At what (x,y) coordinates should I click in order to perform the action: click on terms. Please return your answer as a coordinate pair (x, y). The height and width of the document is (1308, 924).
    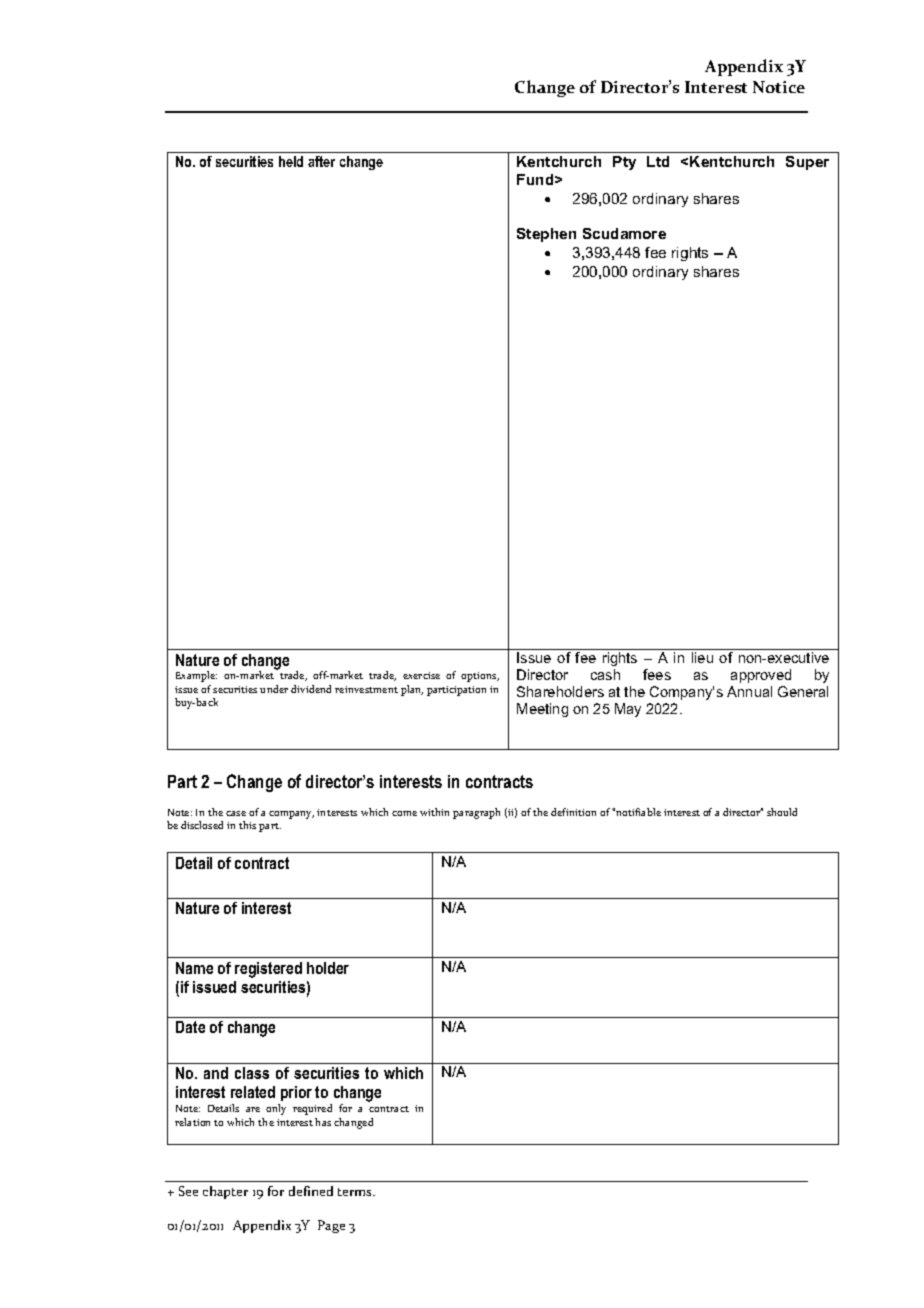
    Looking at the image, I should click on (356, 1192).
